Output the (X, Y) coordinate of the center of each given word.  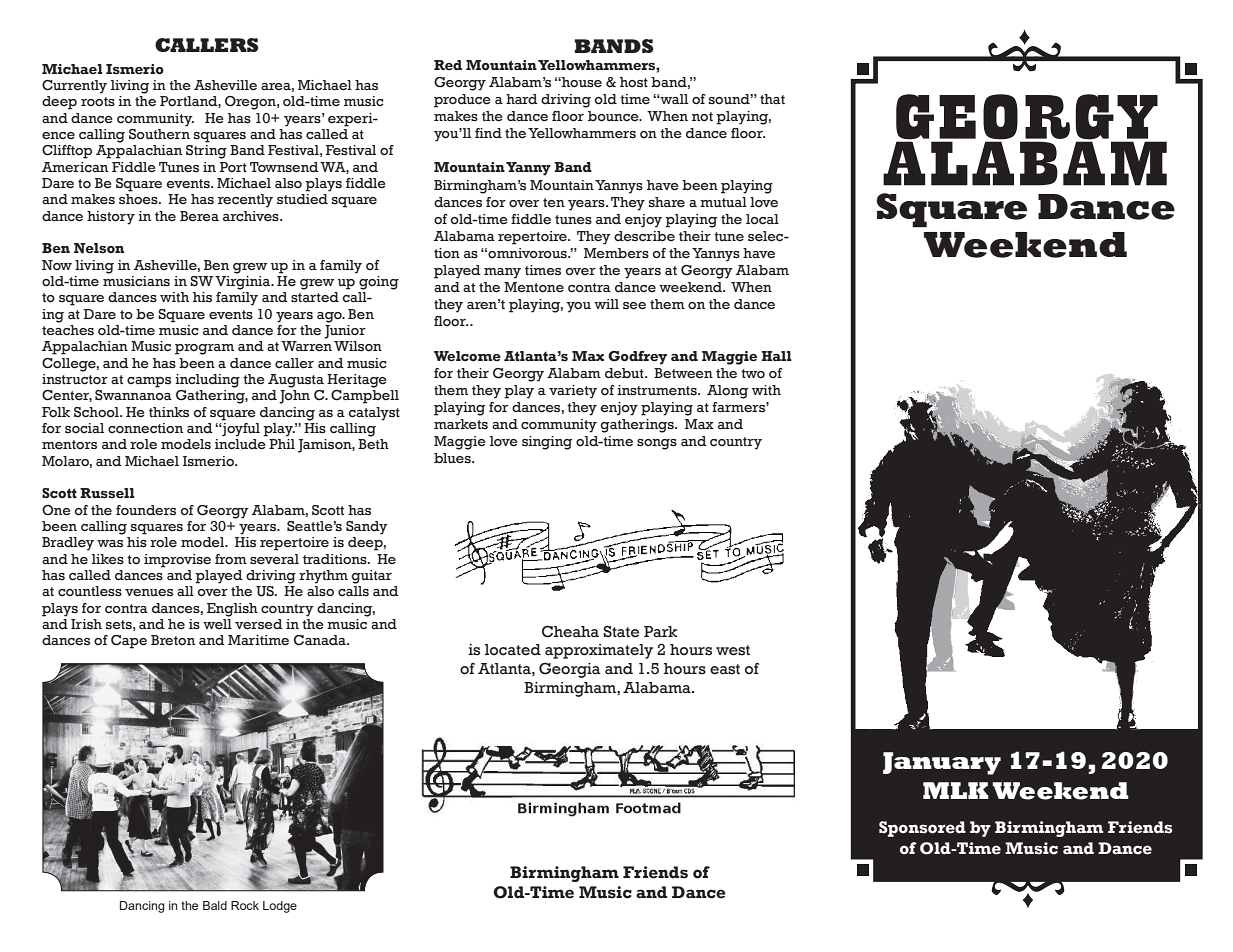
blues (453, 458)
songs (657, 444)
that (772, 99)
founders (146, 510)
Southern (159, 133)
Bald (215, 905)
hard (522, 99)
